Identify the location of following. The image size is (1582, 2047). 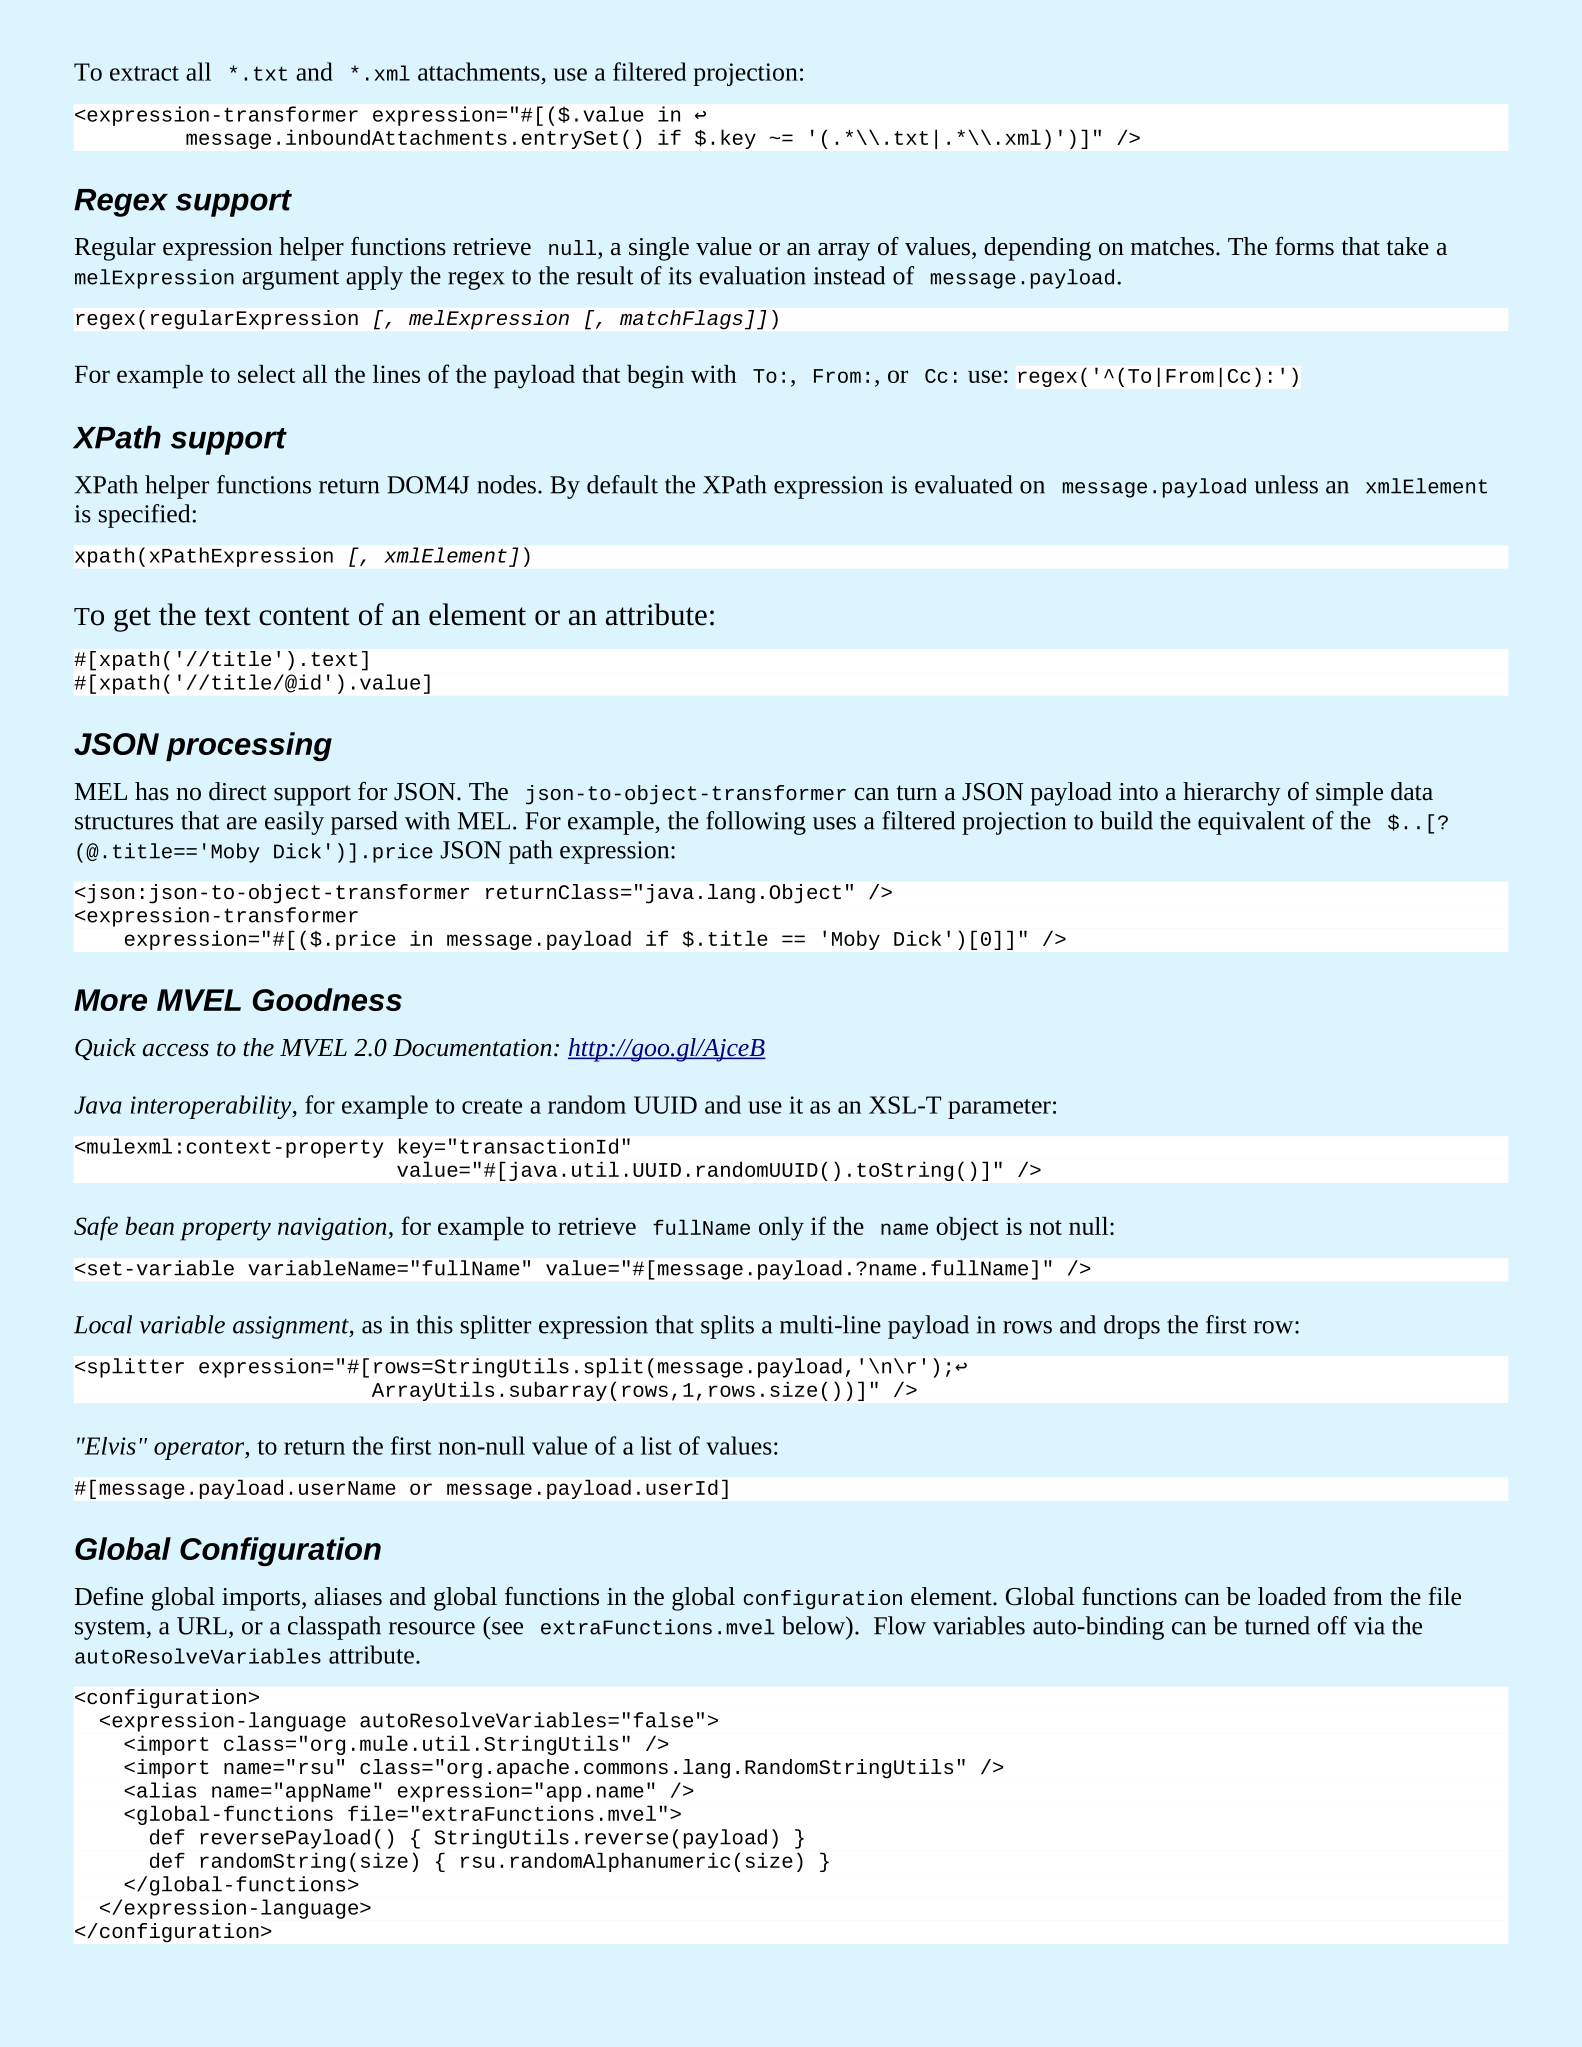
(756, 823).
